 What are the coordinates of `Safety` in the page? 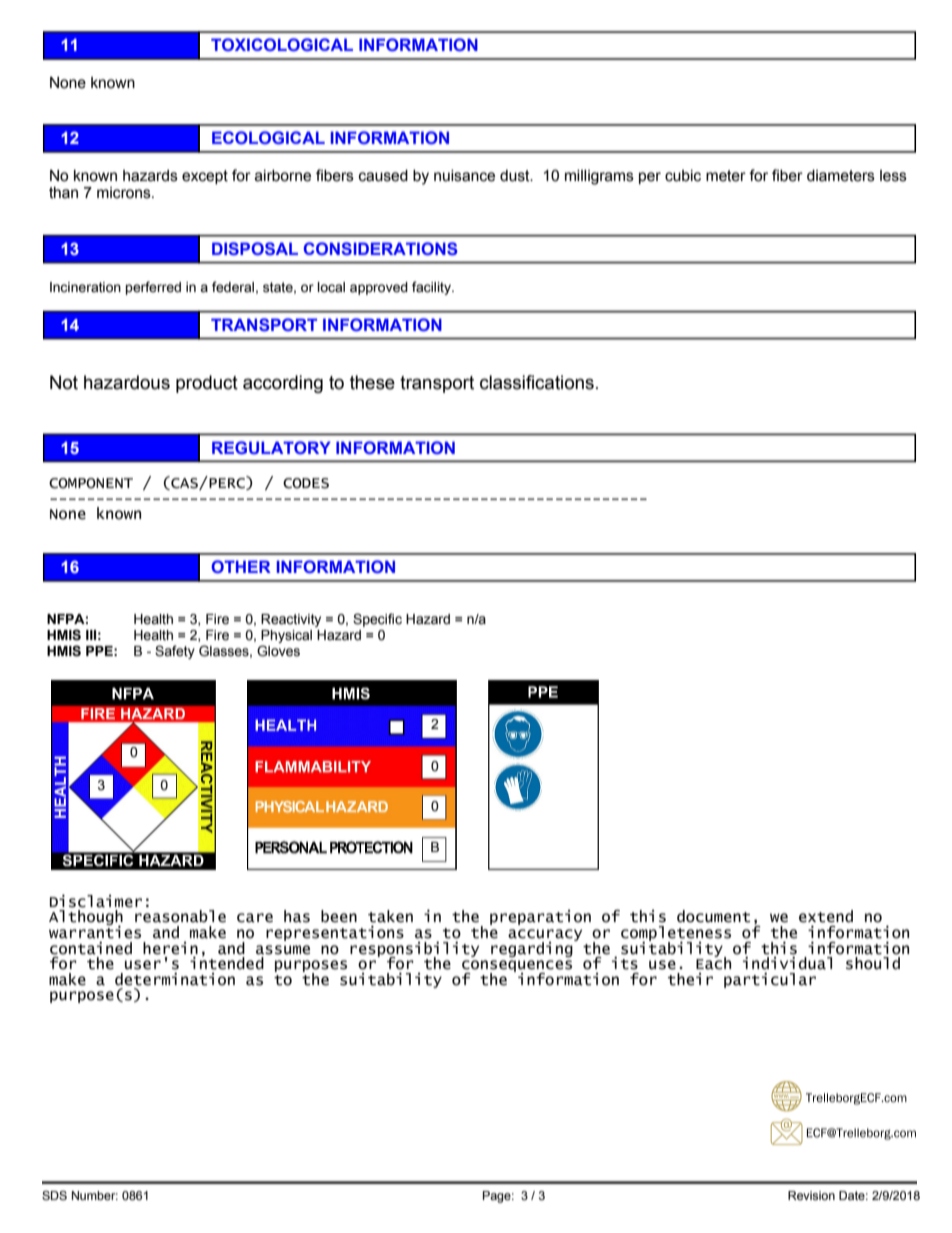 It's located at (175, 652).
